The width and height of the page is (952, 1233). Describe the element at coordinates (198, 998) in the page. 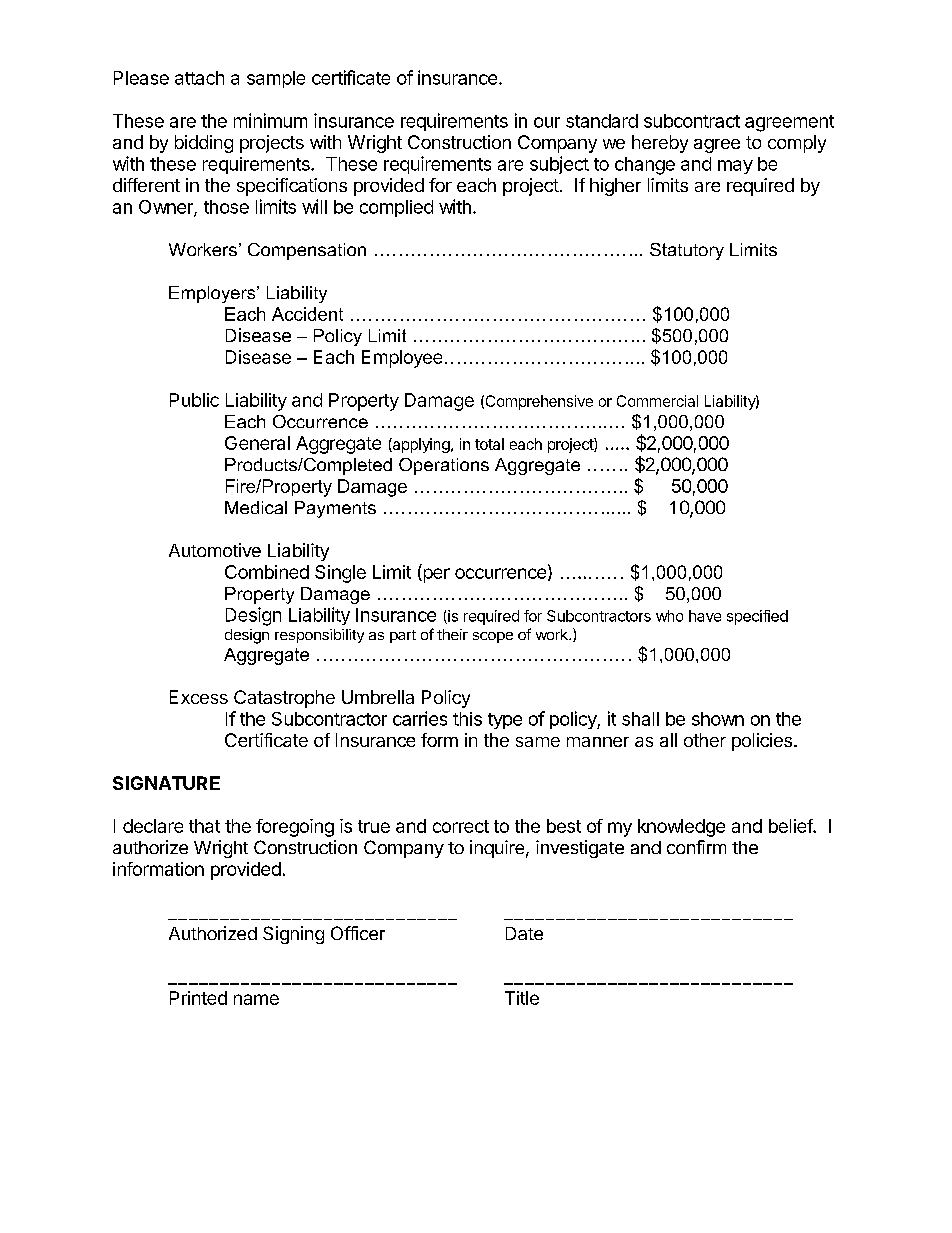

I see `Printed` at that location.
